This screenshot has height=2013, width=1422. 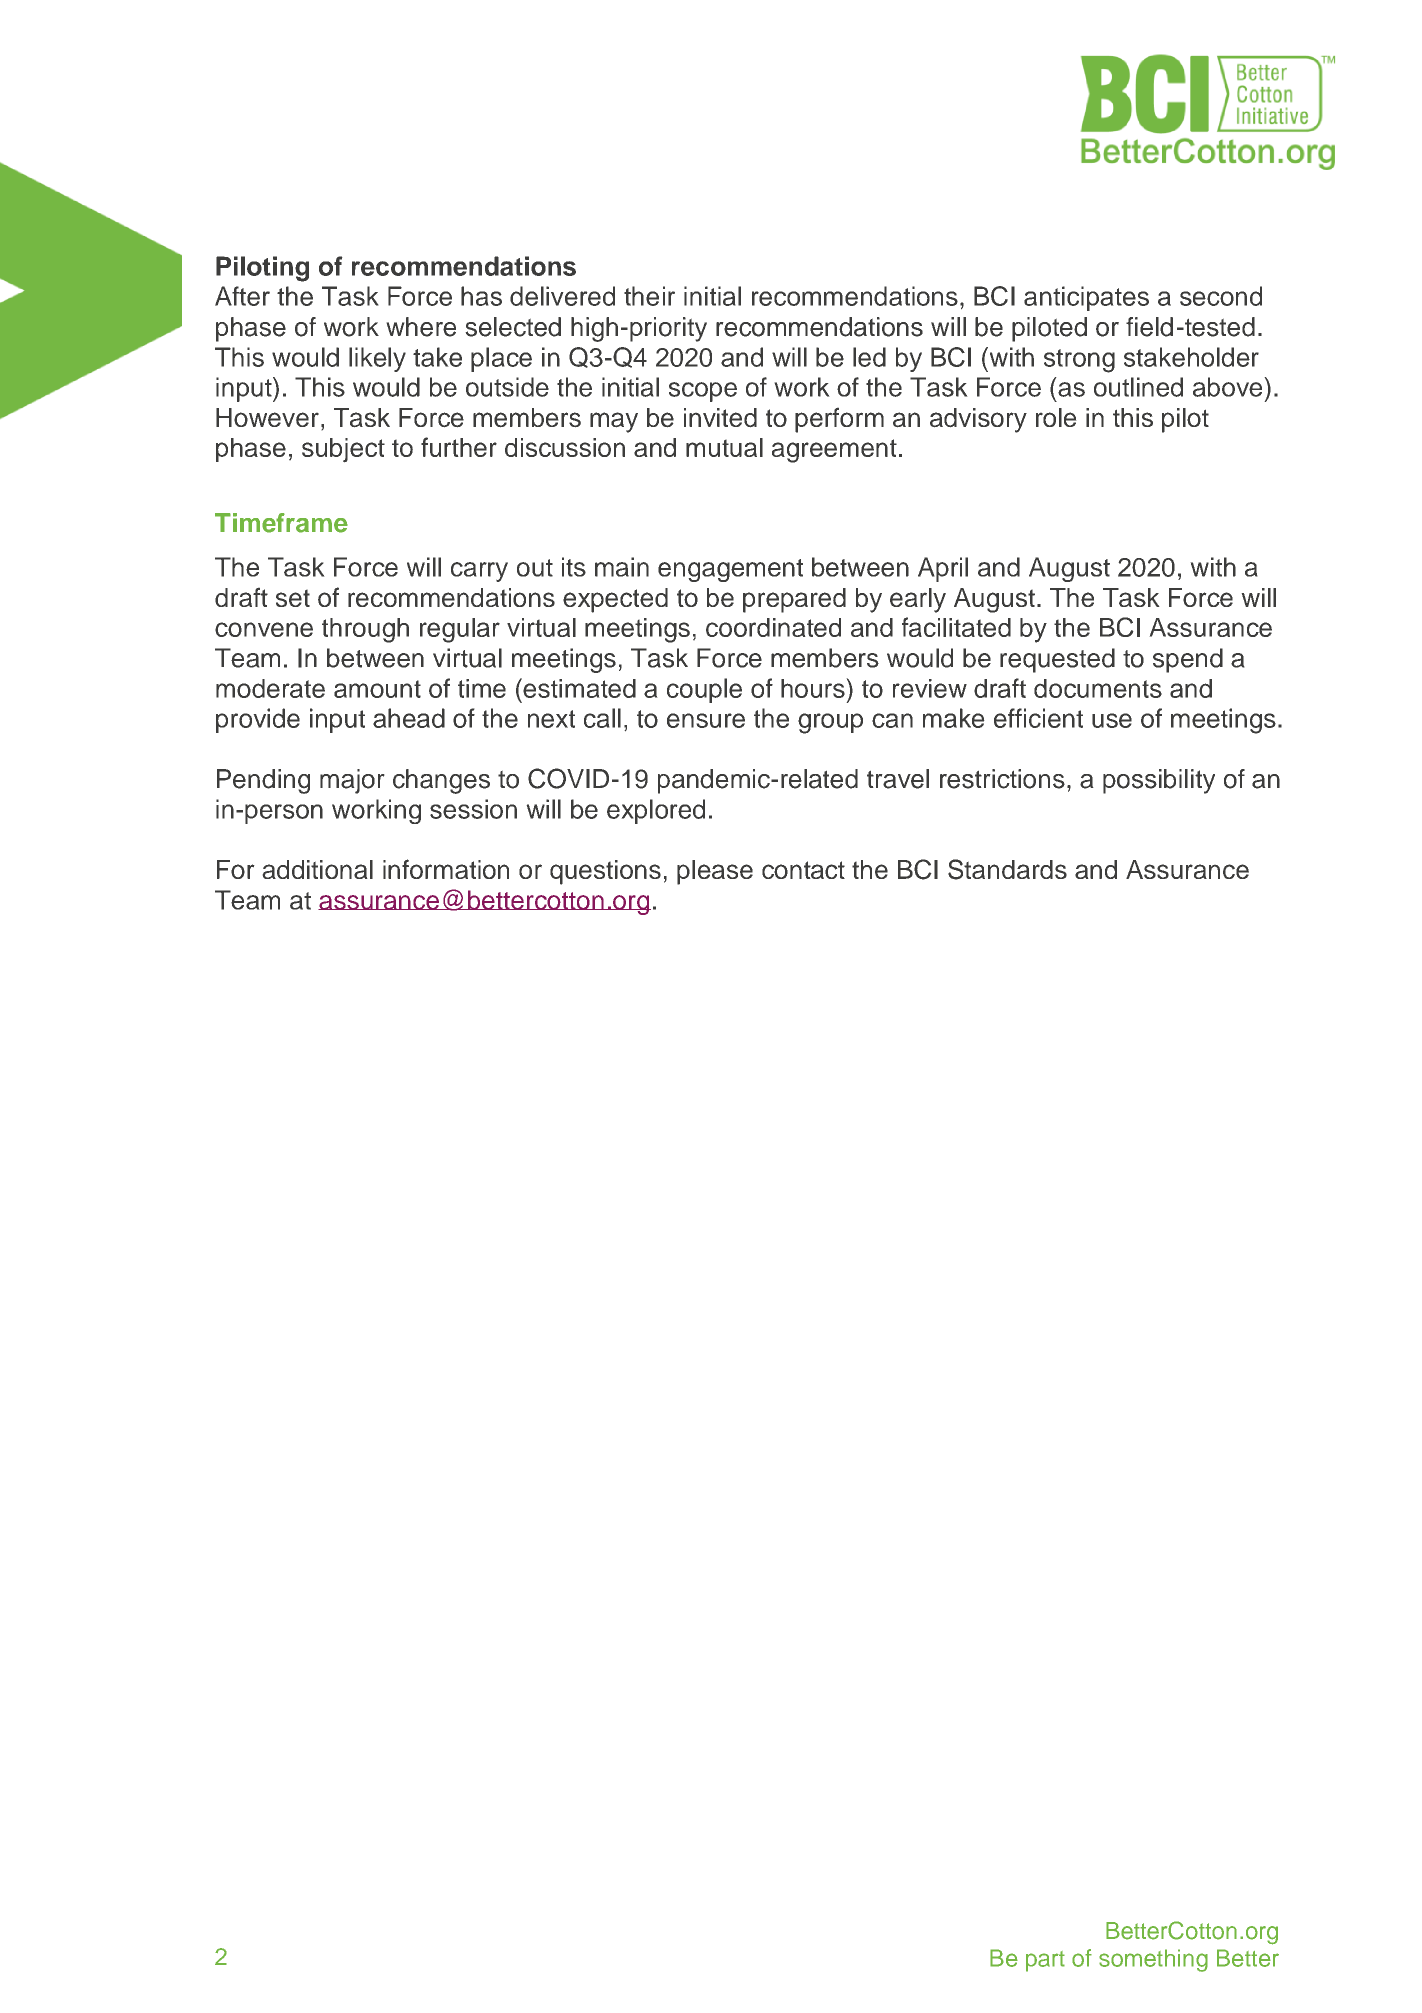 I want to click on part, so click(x=1045, y=1961).
